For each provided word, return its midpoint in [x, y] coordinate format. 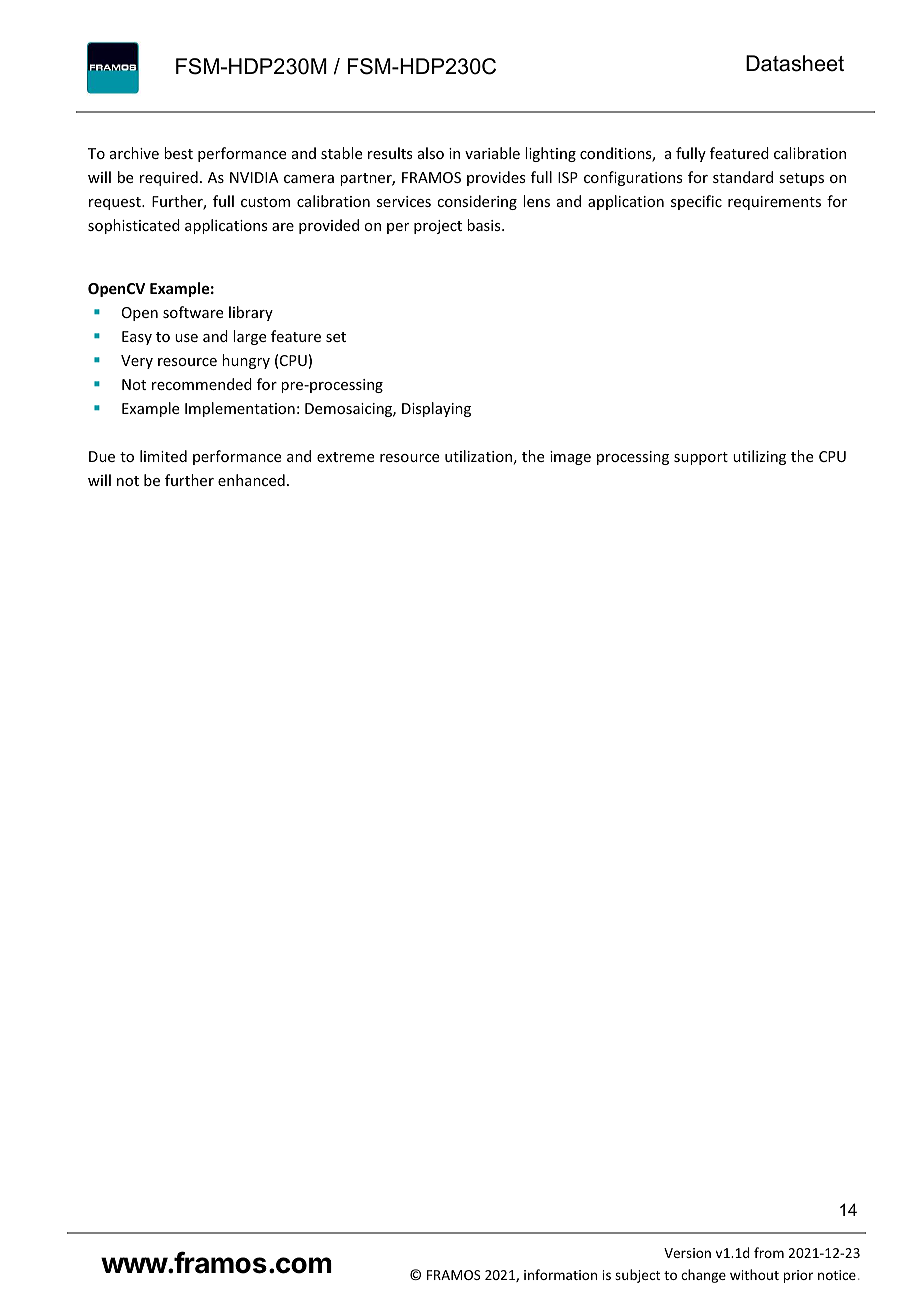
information [560, 1274]
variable [492, 153]
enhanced [251, 480]
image [570, 458]
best [178, 153]
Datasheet [795, 63]
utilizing [759, 457]
